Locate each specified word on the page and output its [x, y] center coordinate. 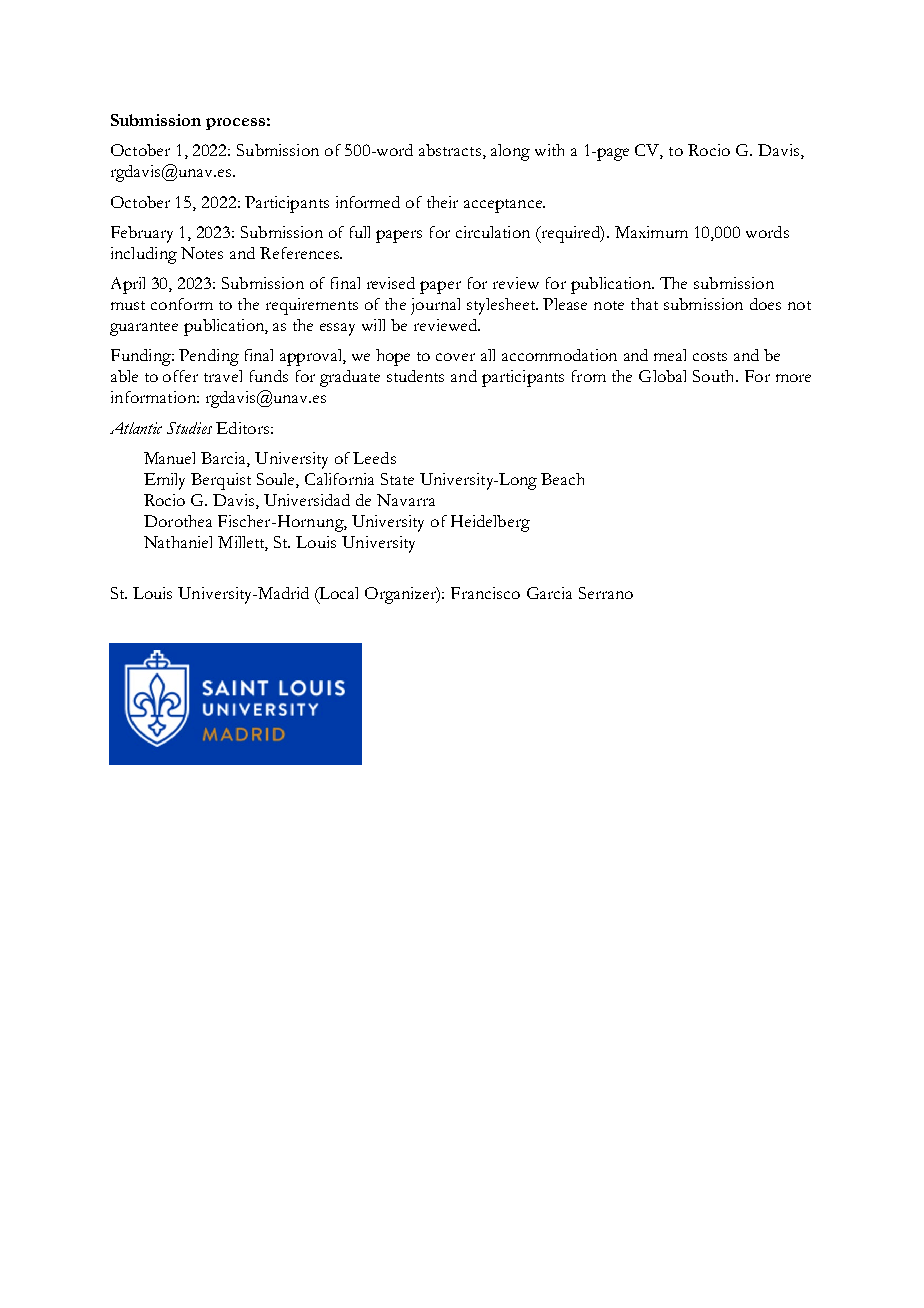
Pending [209, 357]
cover [455, 357]
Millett [243, 543]
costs [710, 356]
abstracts [450, 150]
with [549, 150]
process [235, 124]
